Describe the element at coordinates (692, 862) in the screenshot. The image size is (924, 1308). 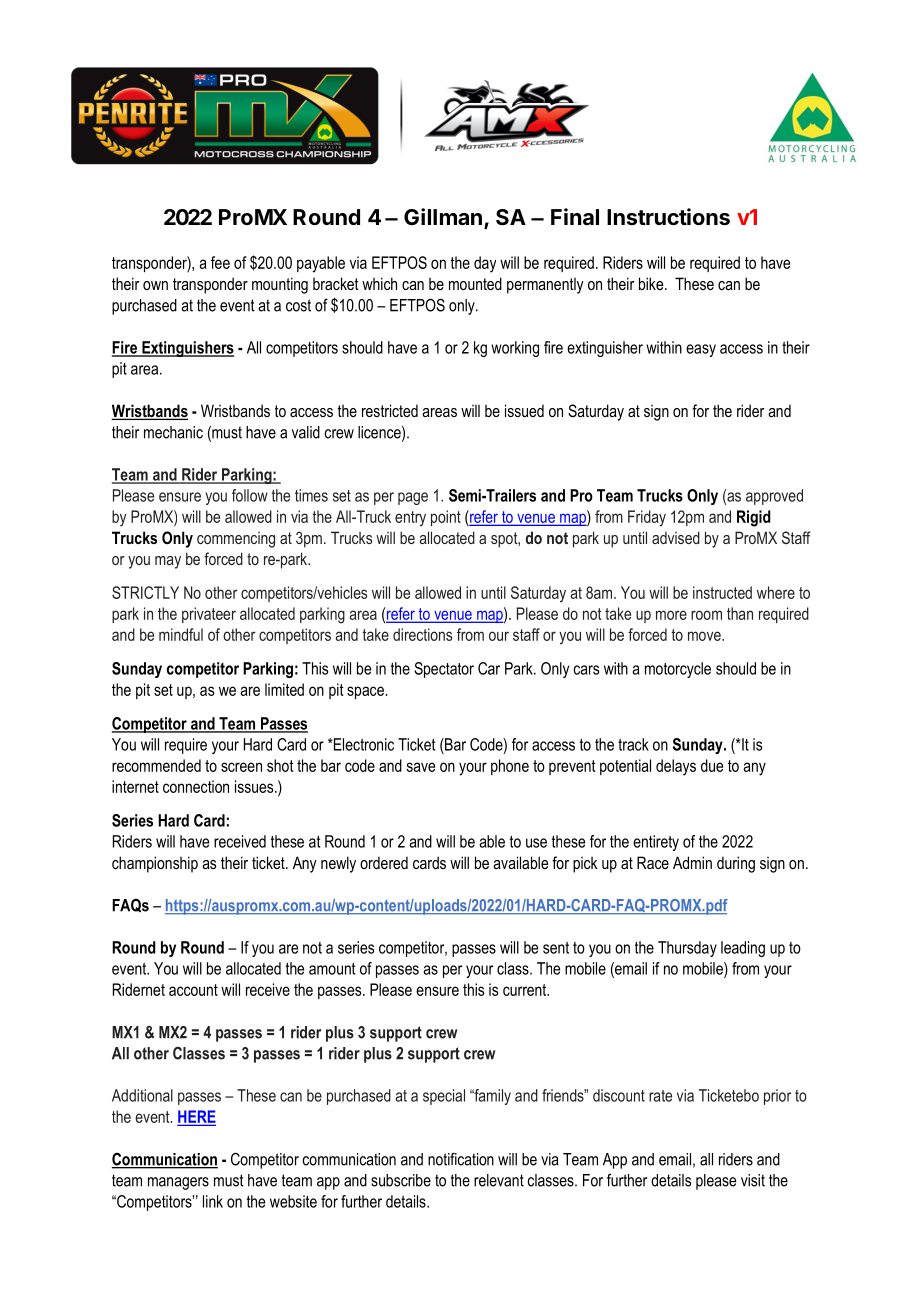
I see `Admin` at that location.
